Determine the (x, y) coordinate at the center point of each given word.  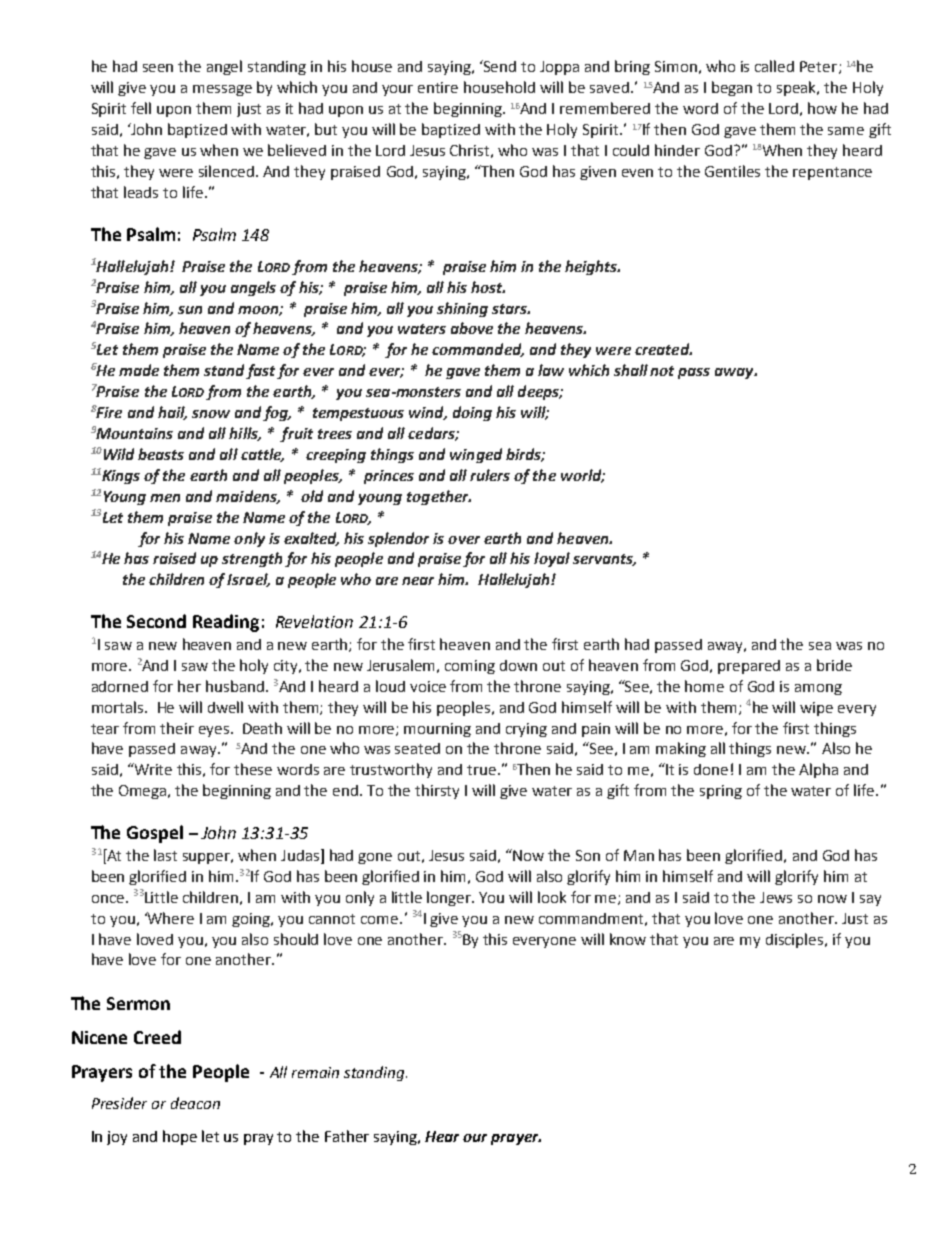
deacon (195, 1103)
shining (462, 309)
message (222, 90)
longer (450, 898)
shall (631, 370)
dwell (225, 707)
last (165, 855)
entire (438, 87)
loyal (552, 559)
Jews (776, 897)
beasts (161, 454)
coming (470, 667)
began (732, 88)
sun (190, 310)
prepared (749, 667)
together (439, 497)
